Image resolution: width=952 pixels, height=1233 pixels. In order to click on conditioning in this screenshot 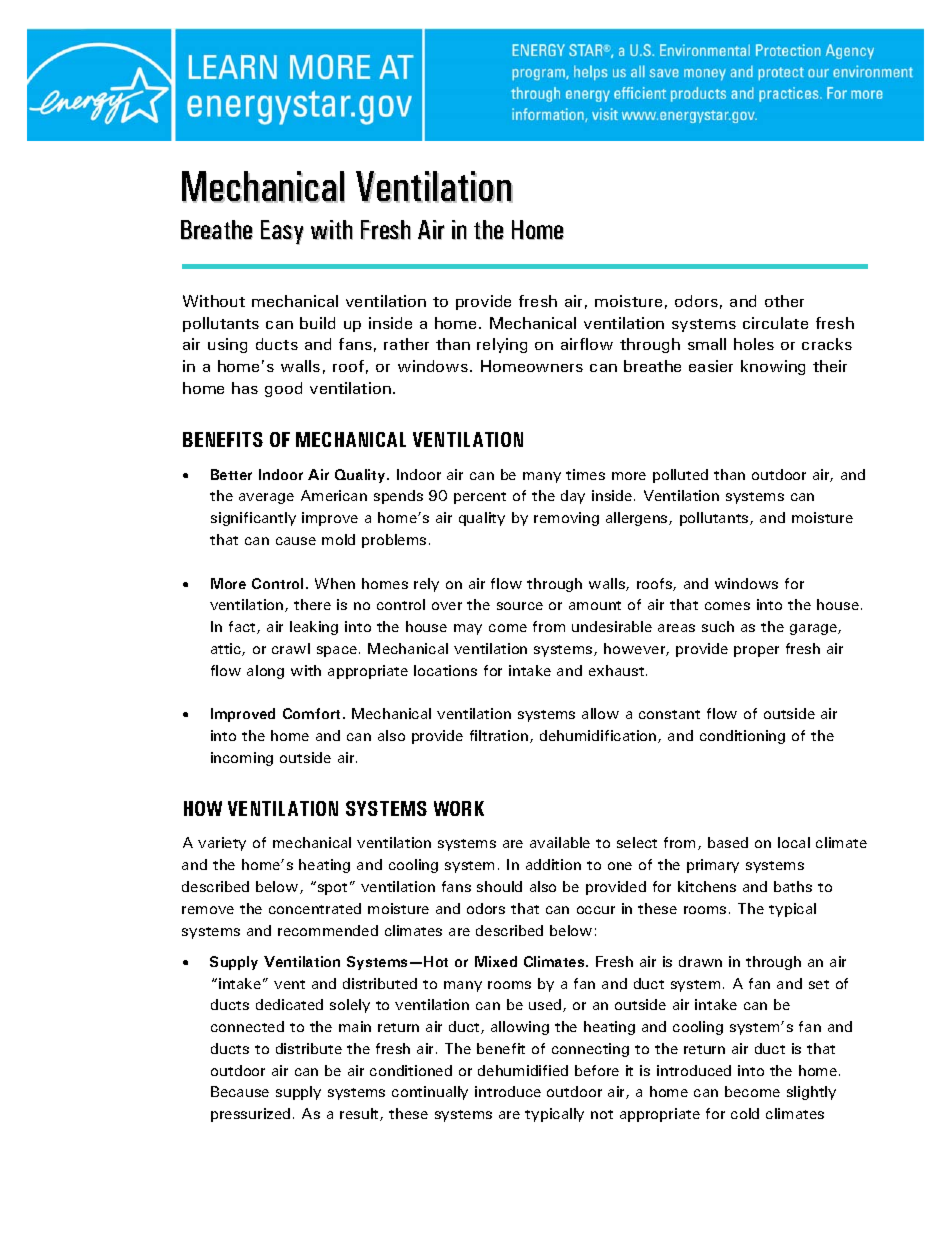, I will do `click(742, 737)`.
